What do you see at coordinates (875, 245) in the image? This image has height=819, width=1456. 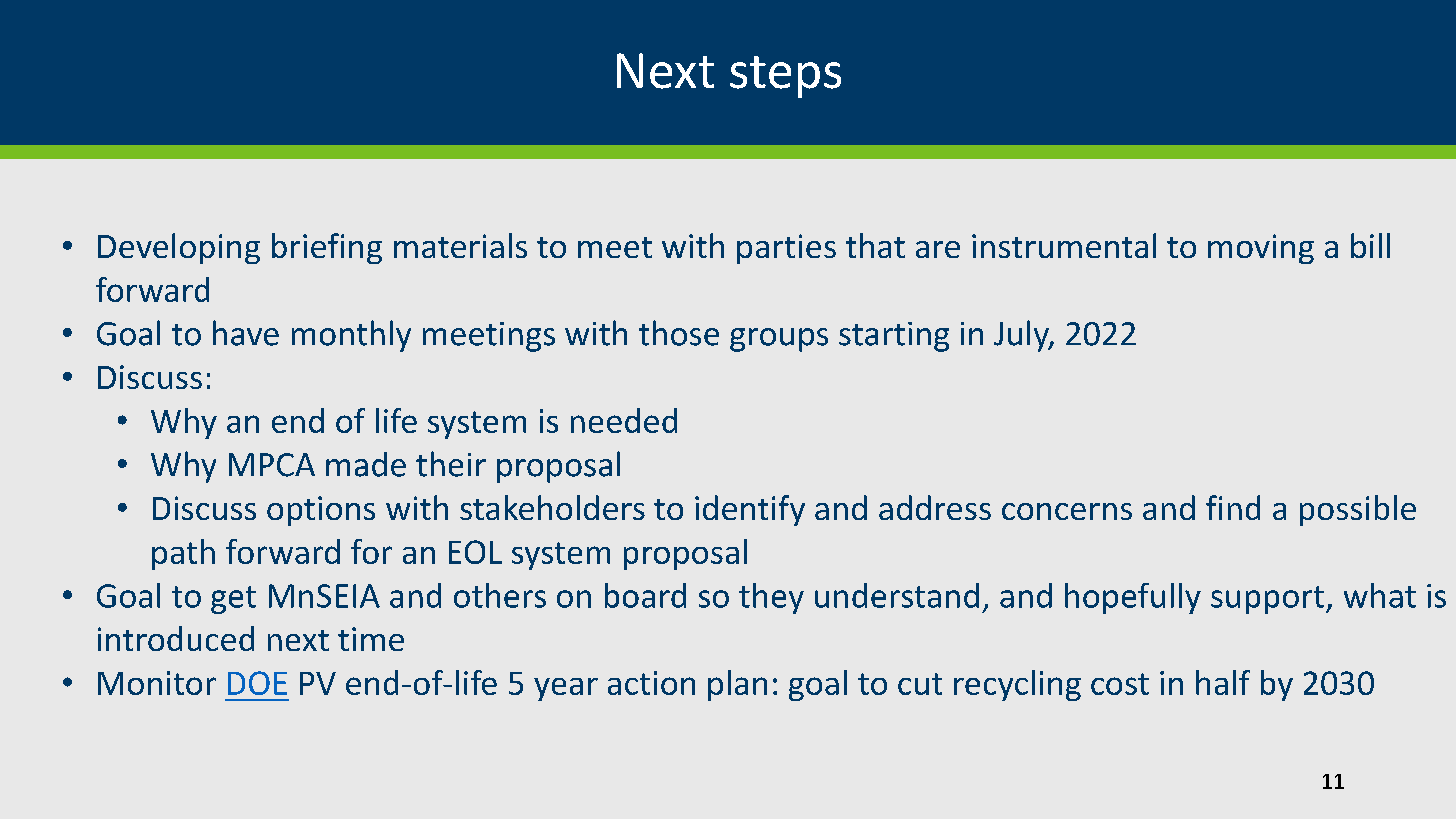 I see `that` at bounding box center [875, 245].
